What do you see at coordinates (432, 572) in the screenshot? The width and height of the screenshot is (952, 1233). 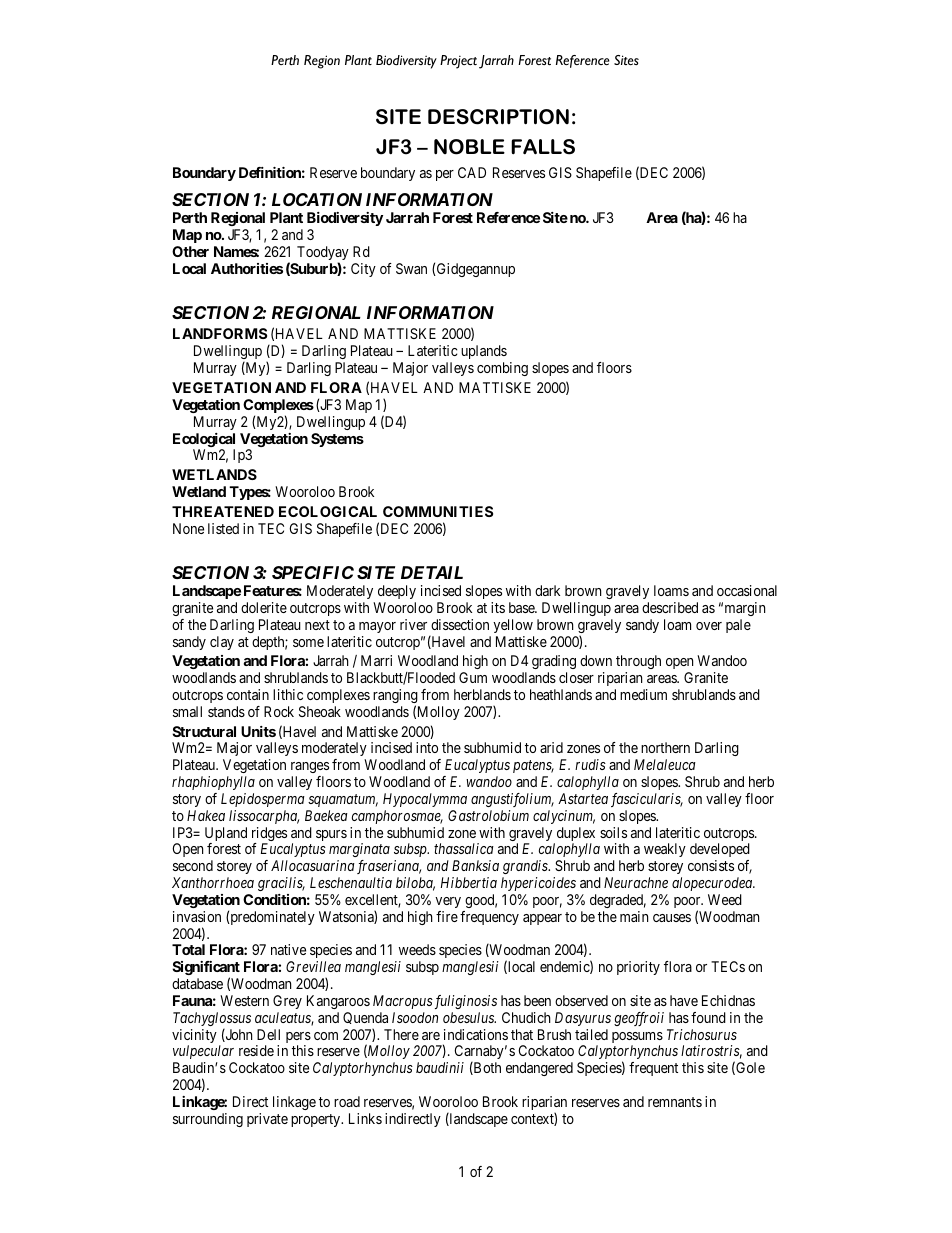 I see `DETAIL` at bounding box center [432, 572].
